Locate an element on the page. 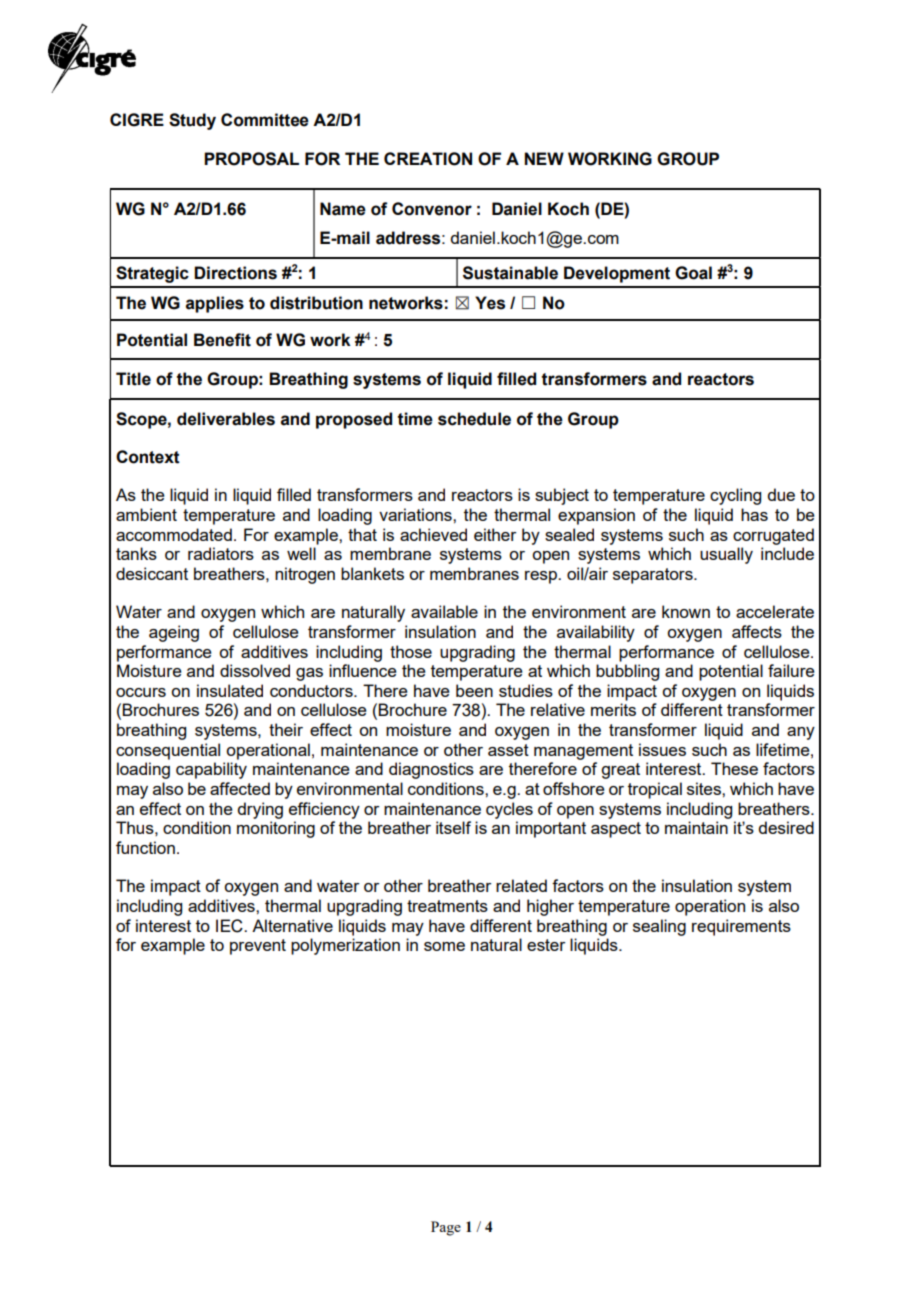  Page is located at coordinates (446, 1228).
